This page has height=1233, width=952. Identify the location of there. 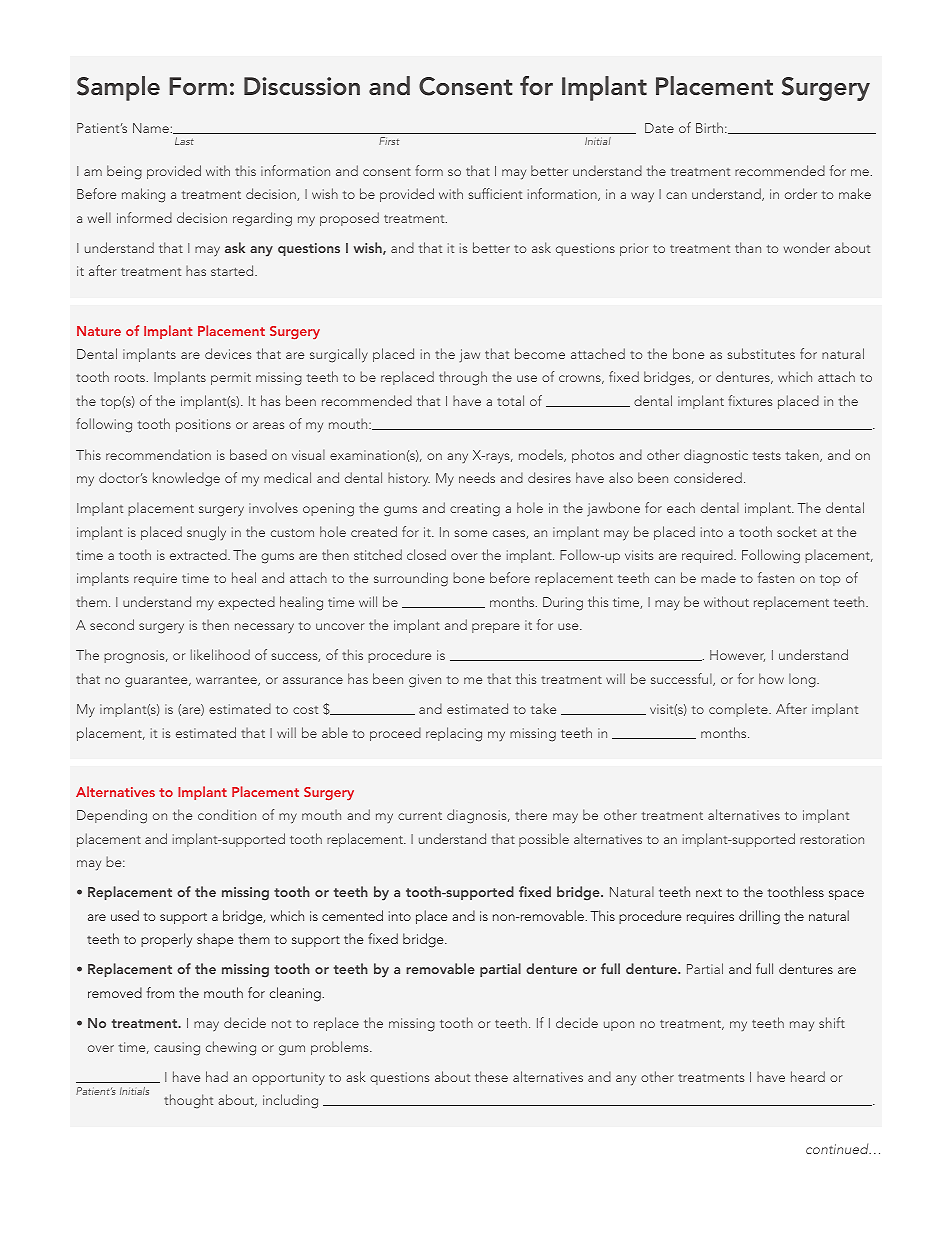
(531, 814).
